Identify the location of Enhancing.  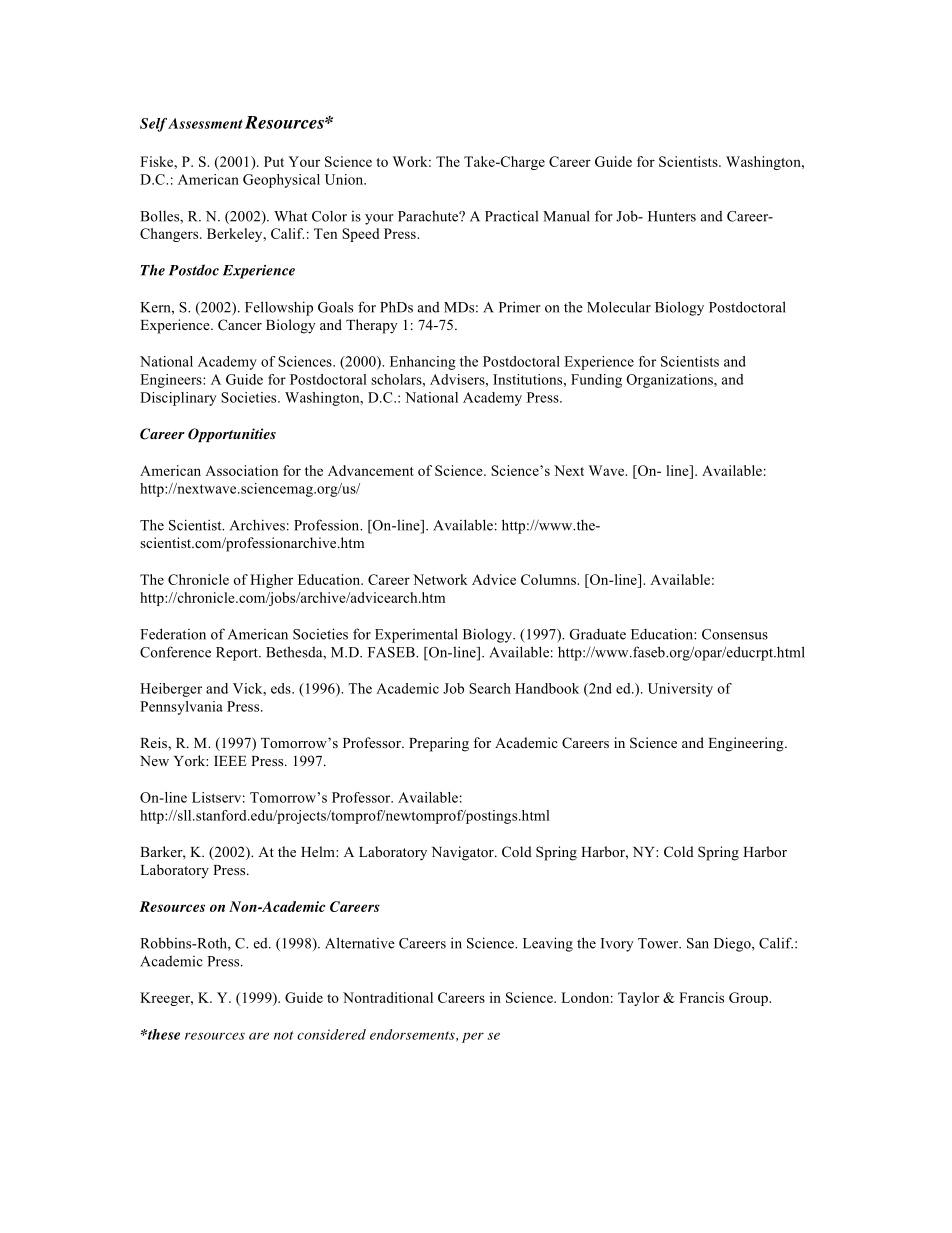
(423, 363).
